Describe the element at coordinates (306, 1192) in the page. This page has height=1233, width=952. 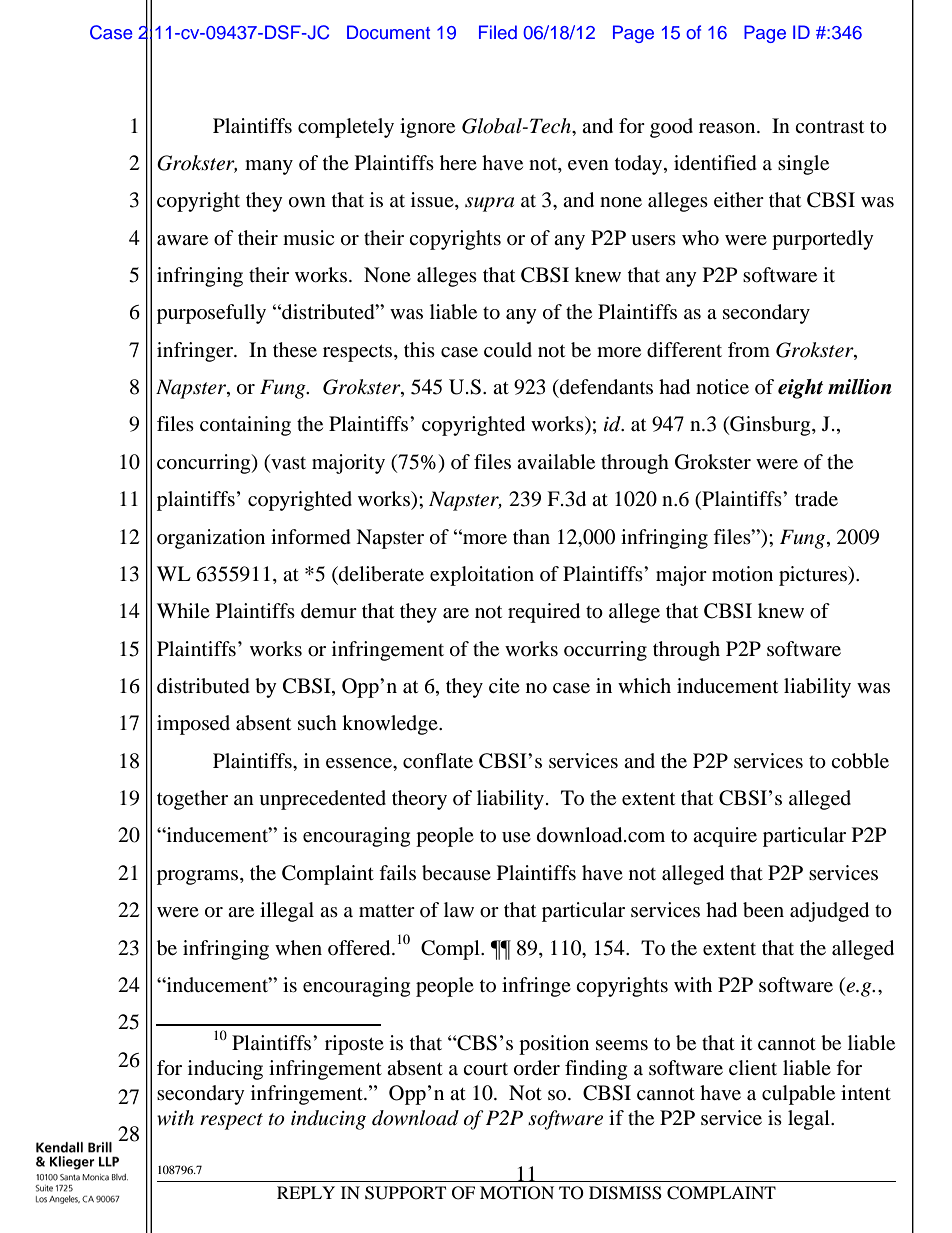
I see `REPLY` at that location.
